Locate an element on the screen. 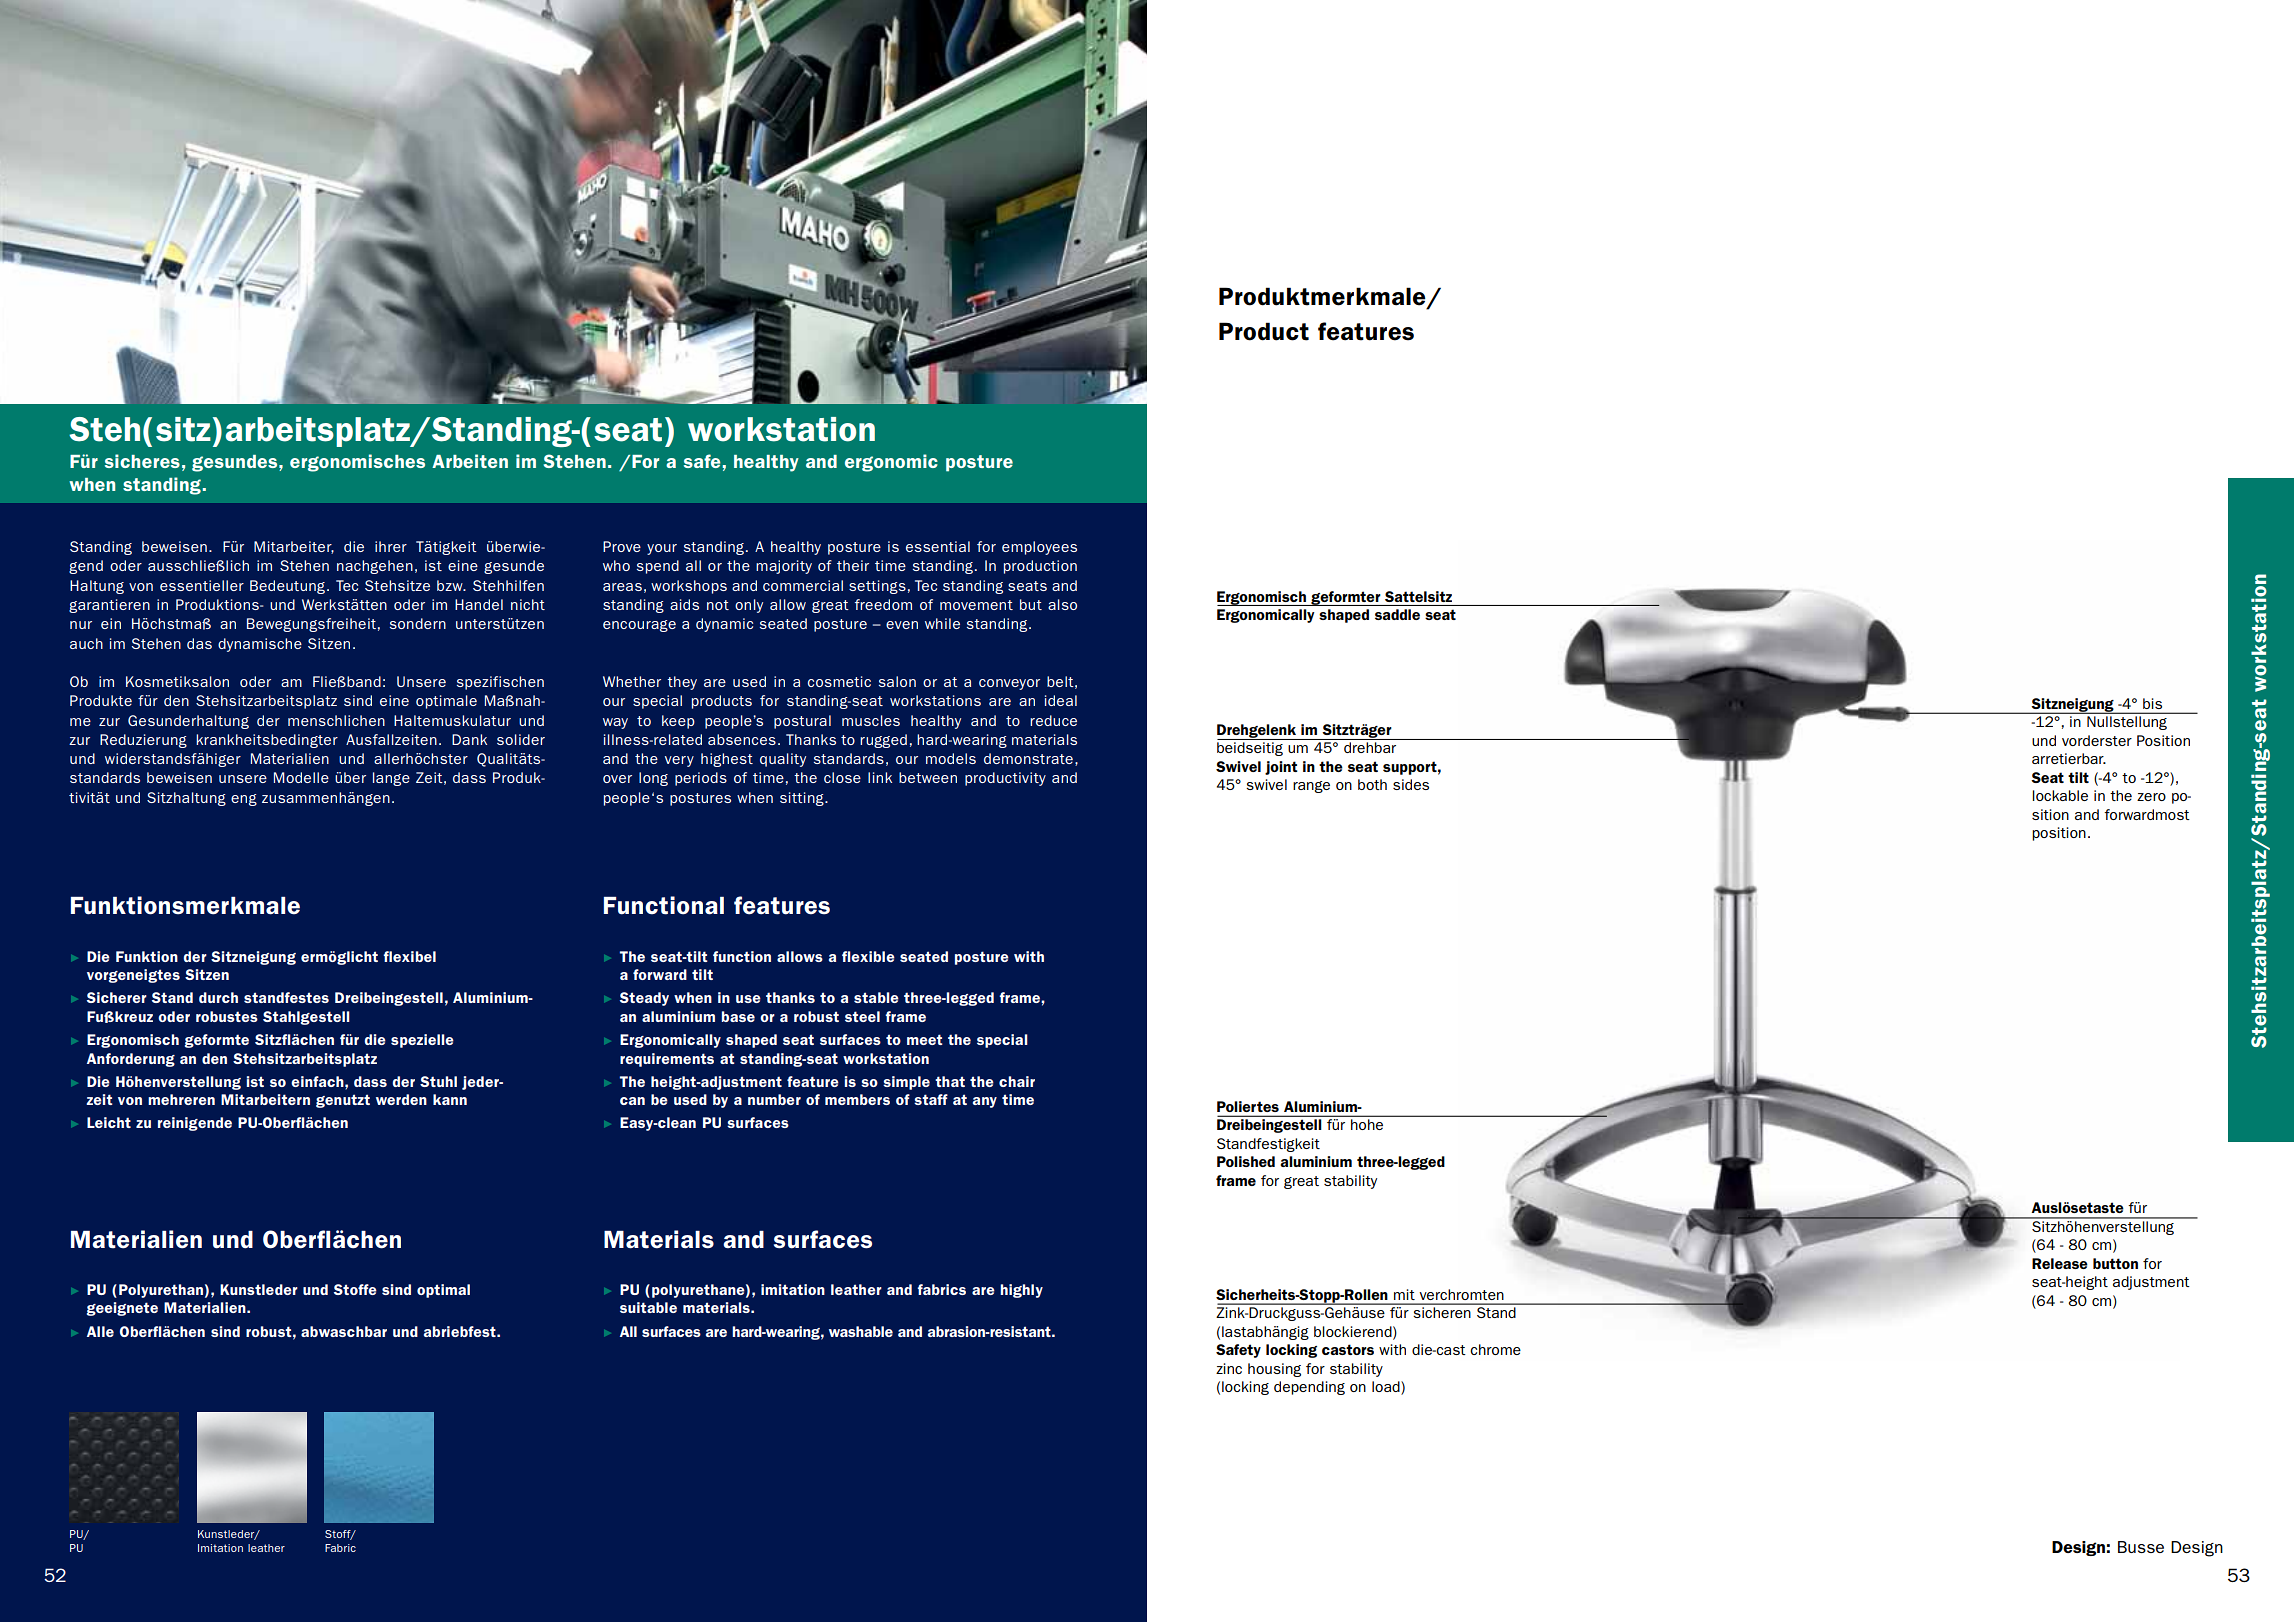 The height and width of the screenshot is (1622, 2294). Polished is located at coordinates (1246, 1161).
